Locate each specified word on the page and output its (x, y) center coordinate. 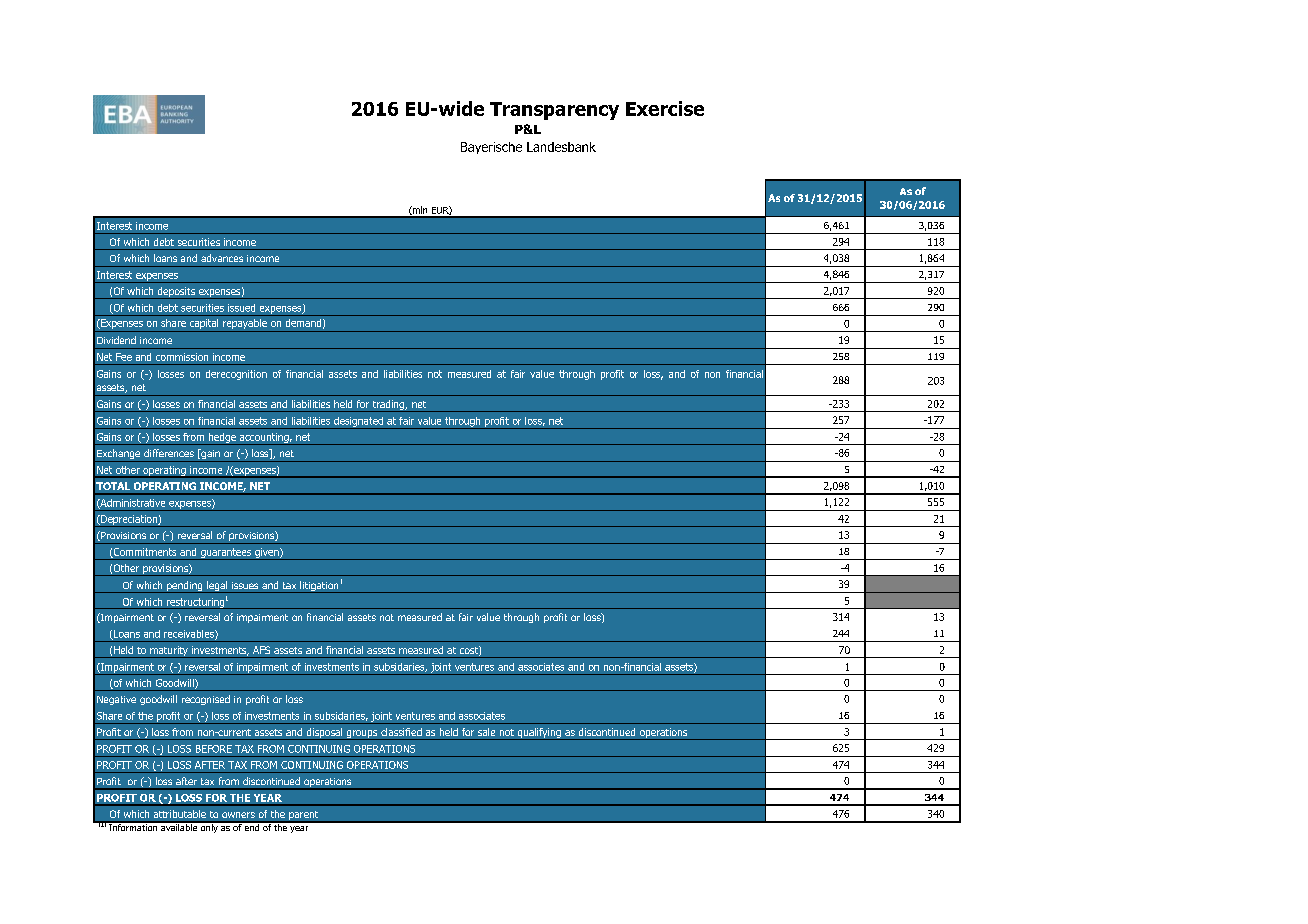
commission (182, 357)
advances (222, 258)
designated (358, 423)
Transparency (554, 111)
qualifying (539, 734)
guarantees (225, 554)
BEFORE (214, 749)
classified (401, 732)
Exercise (665, 108)
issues (245, 585)
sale (486, 732)
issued (241, 308)
